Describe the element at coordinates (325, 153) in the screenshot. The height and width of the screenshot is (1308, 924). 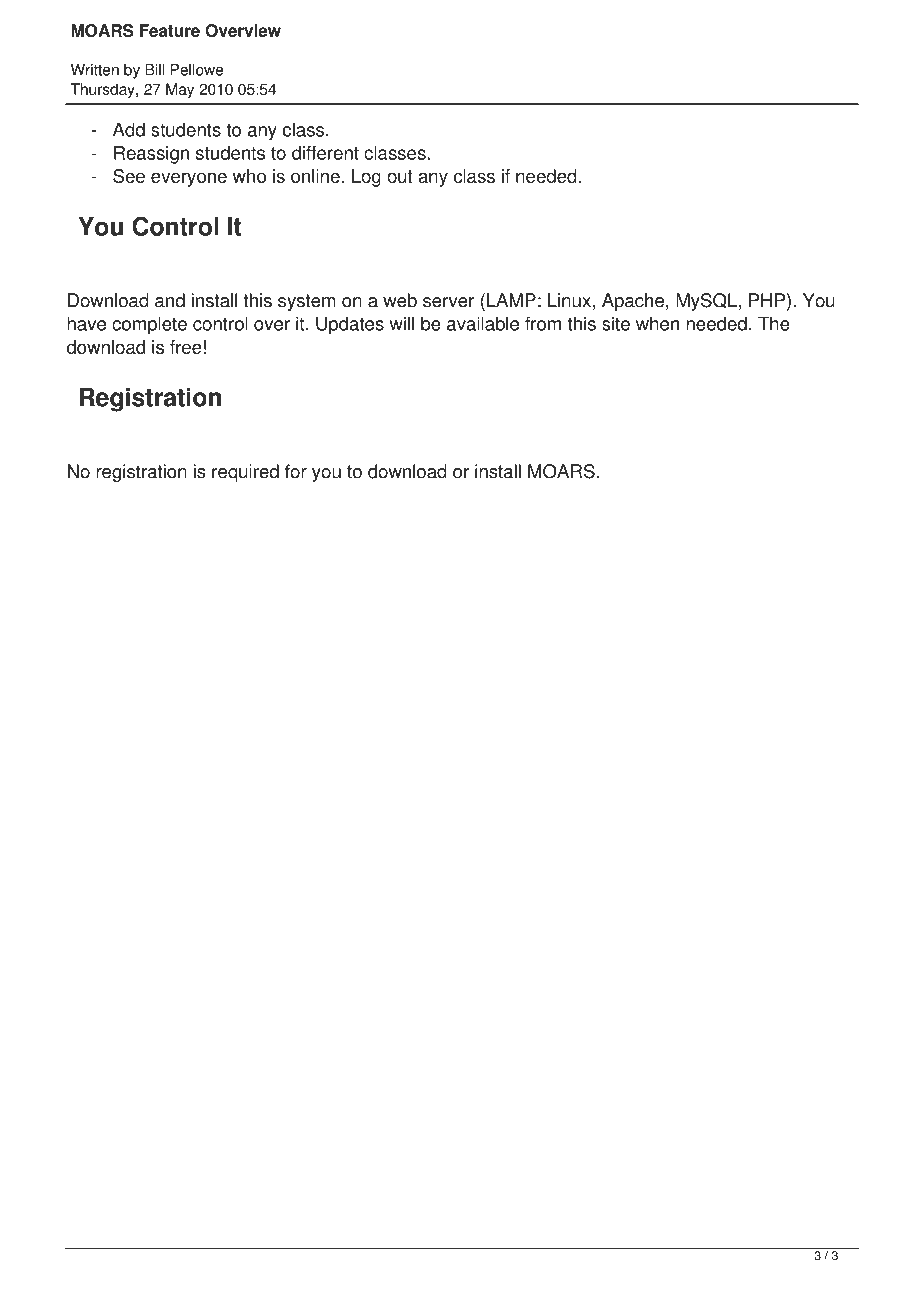
I see `different` at that location.
